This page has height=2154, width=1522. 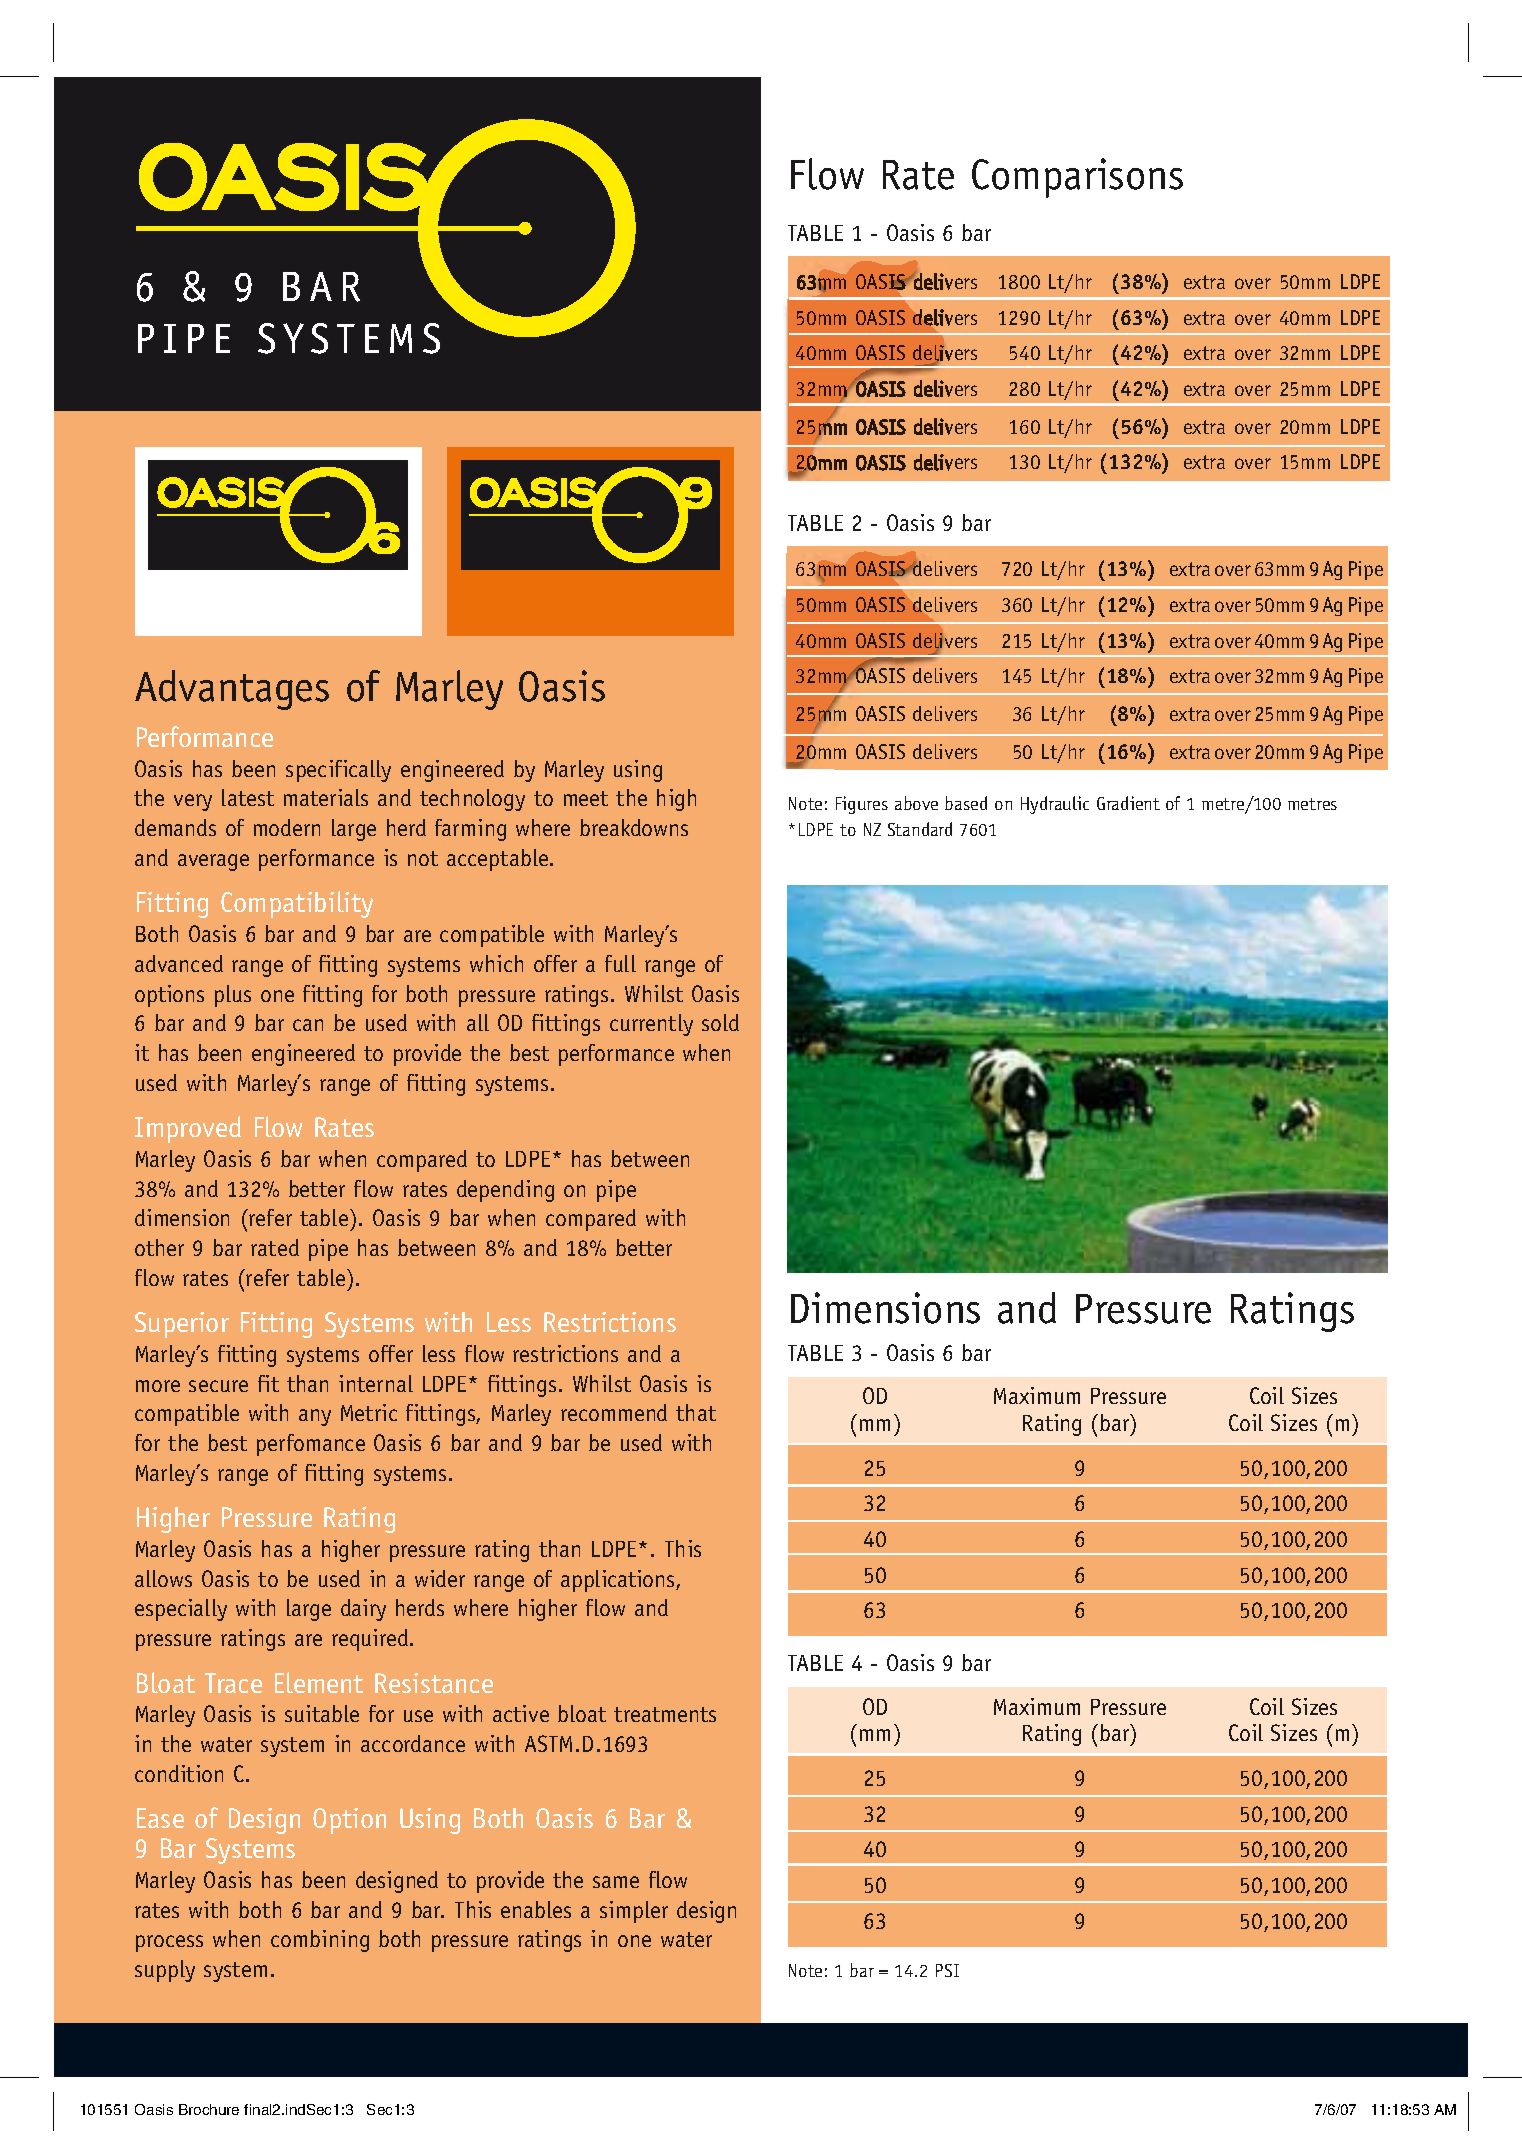 What do you see at coordinates (634, 1912) in the page?
I see `simpler` at bounding box center [634, 1912].
